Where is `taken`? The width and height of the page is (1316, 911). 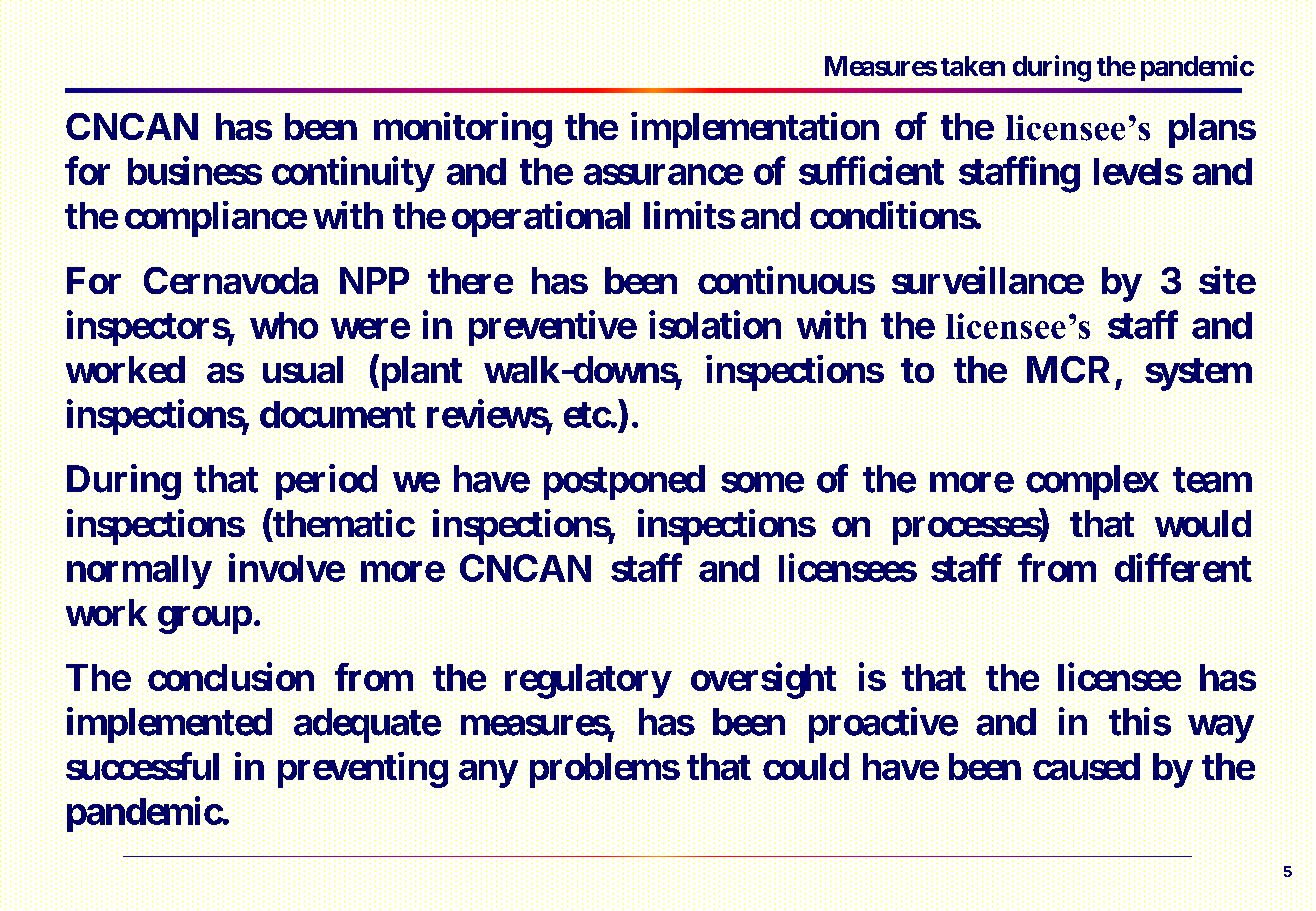 taken is located at coordinates (973, 66).
